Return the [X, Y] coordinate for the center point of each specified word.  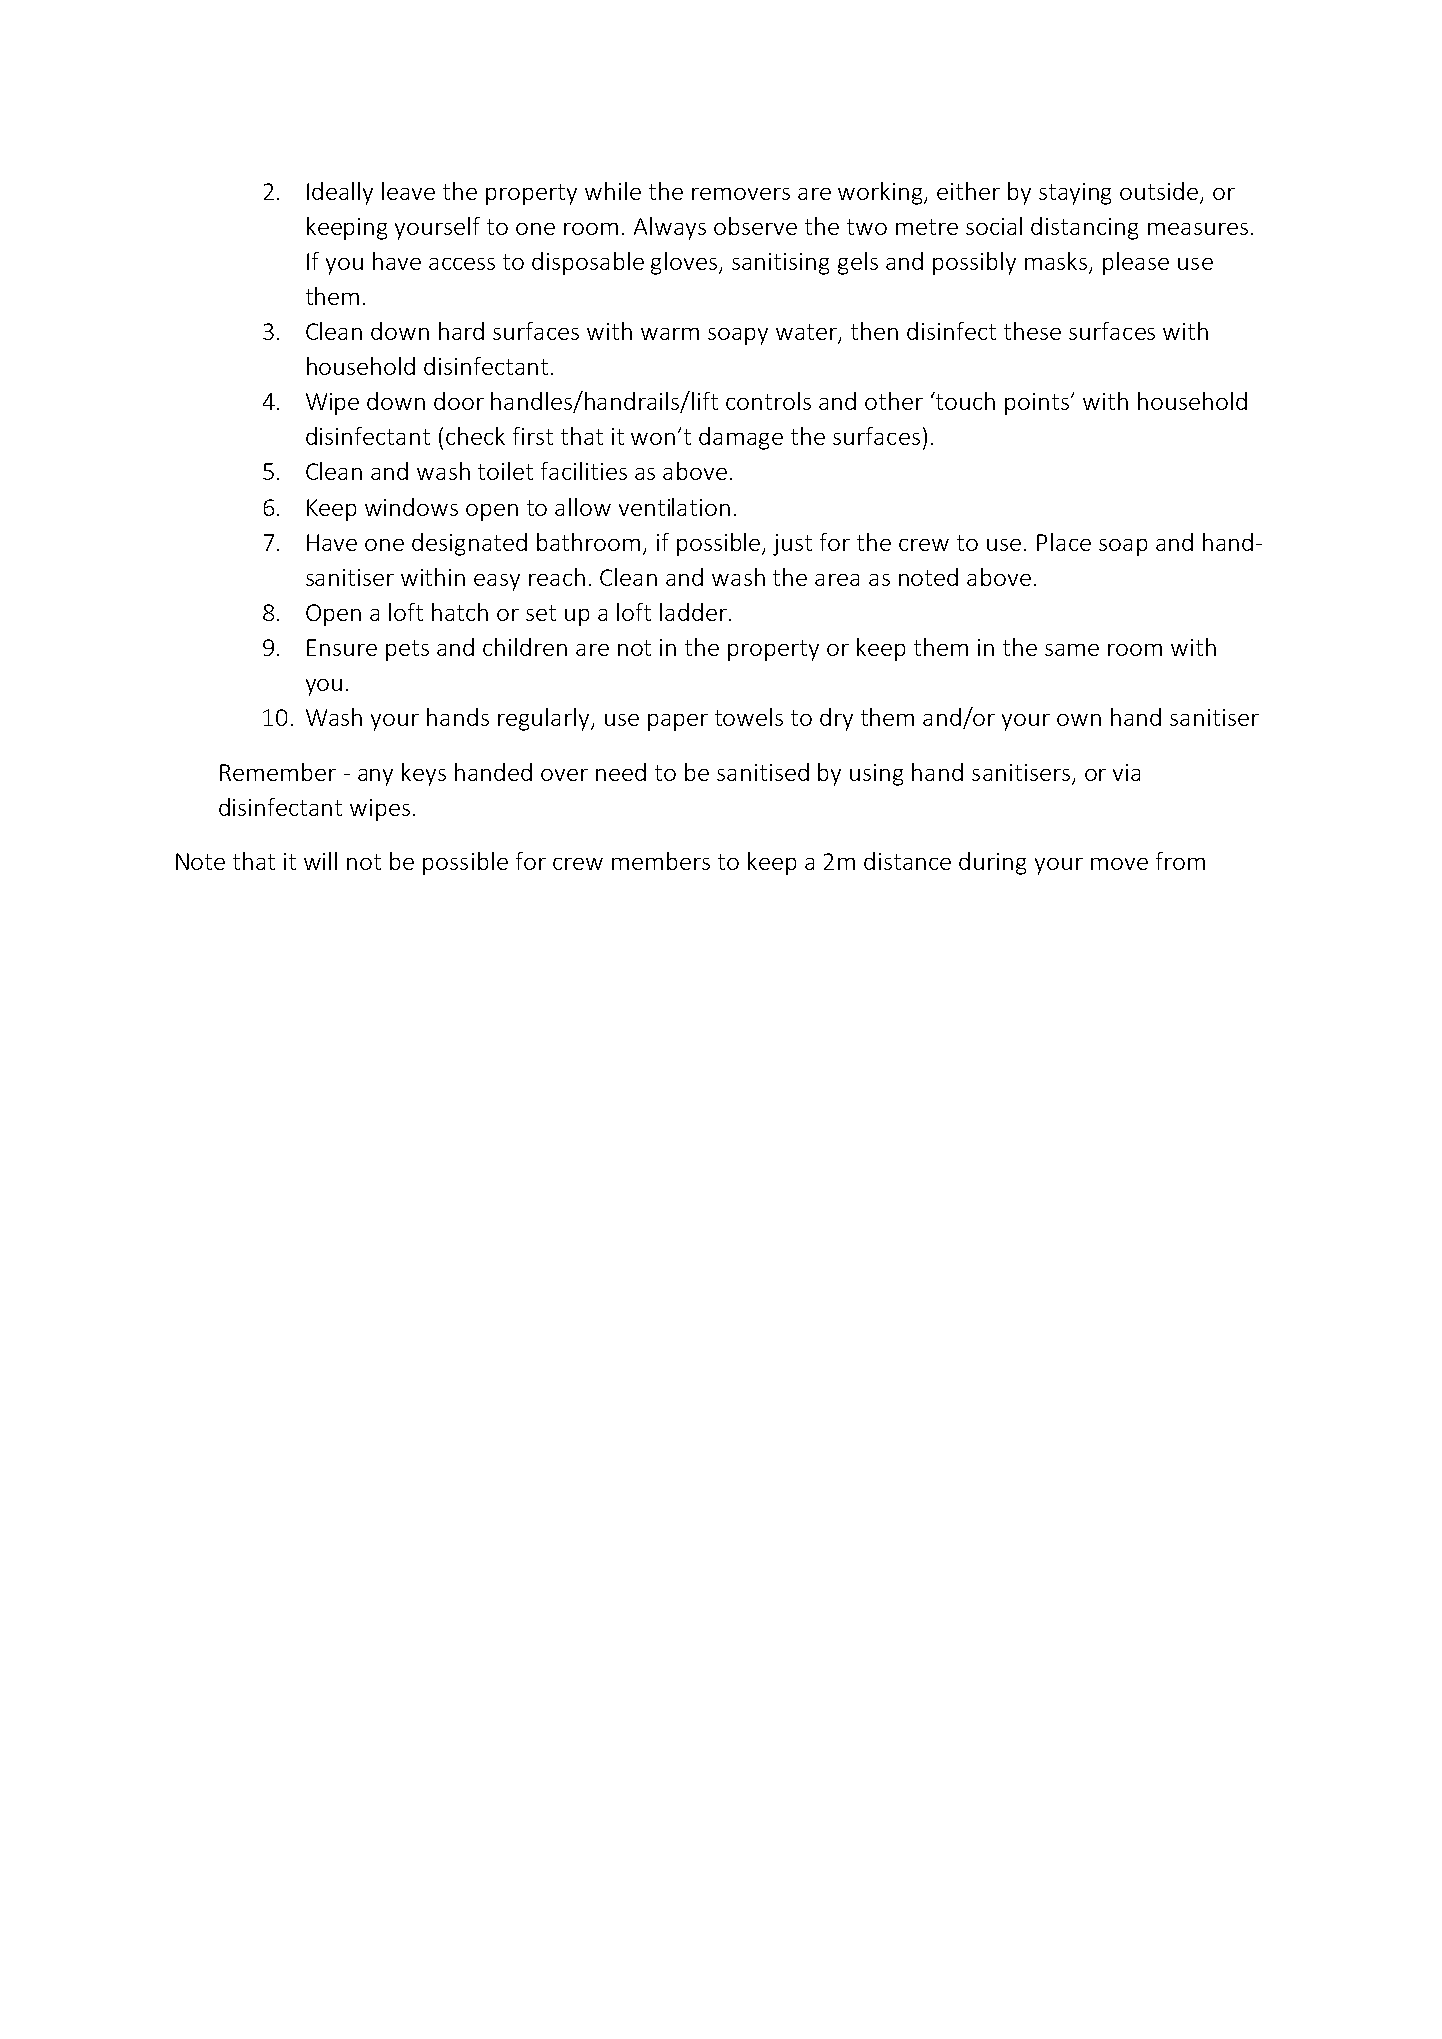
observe [755, 226]
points [1038, 404]
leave [408, 191]
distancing [1084, 228]
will [320, 861]
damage [741, 438]
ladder [693, 612]
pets [407, 650]
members [661, 861]
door [459, 401]
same [1072, 650]
